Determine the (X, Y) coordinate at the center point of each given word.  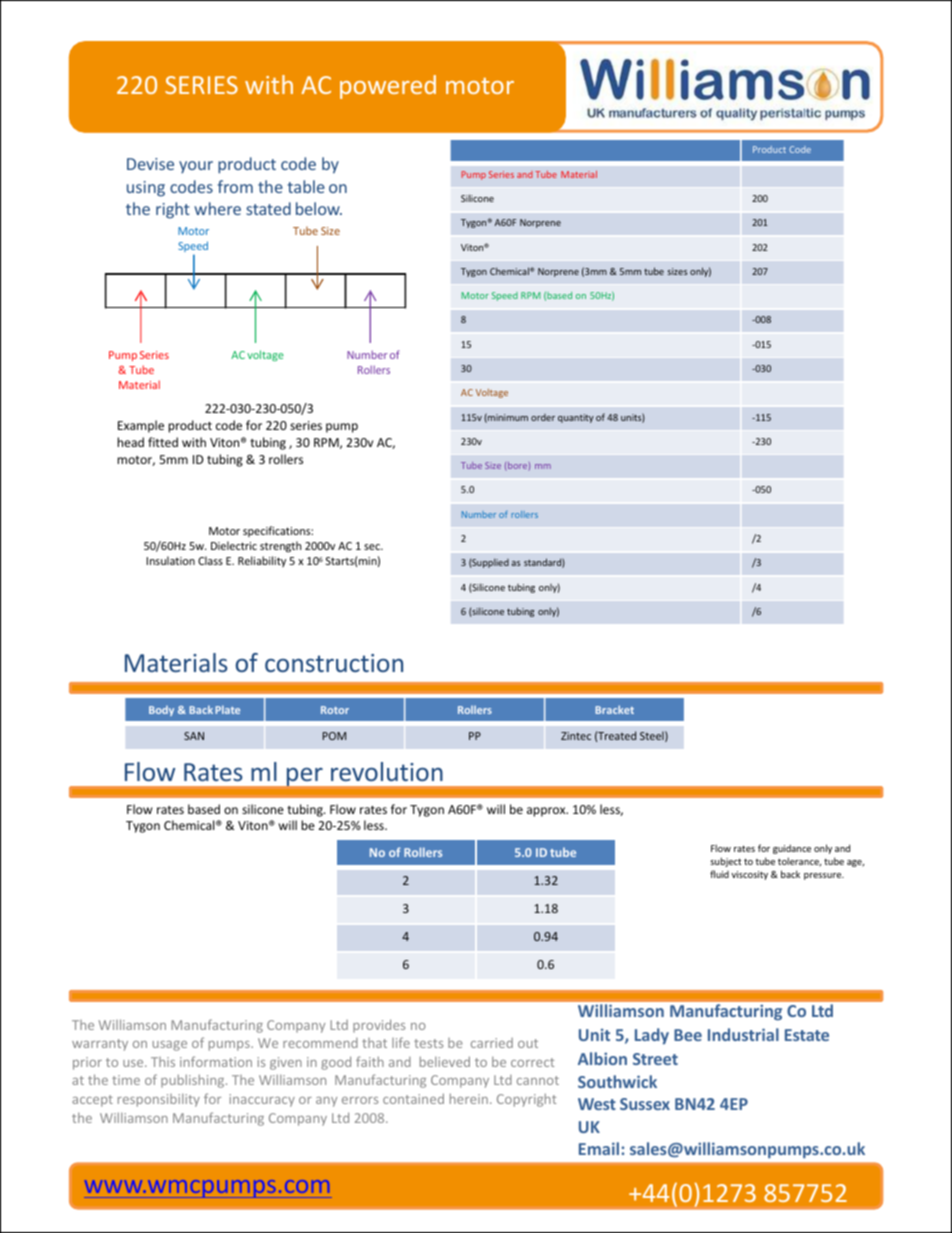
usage (170, 1046)
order (543, 417)
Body (161, 711)
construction (334, 663)
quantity (576, 418)
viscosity (749, 875)
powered (388, 87)
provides (379, 1026)
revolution (387, 771)
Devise (150, 164)
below (319, 208)
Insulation (170, 560)
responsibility (159, 1100)
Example (141, 426)
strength (280, 547)
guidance (792, 849)
